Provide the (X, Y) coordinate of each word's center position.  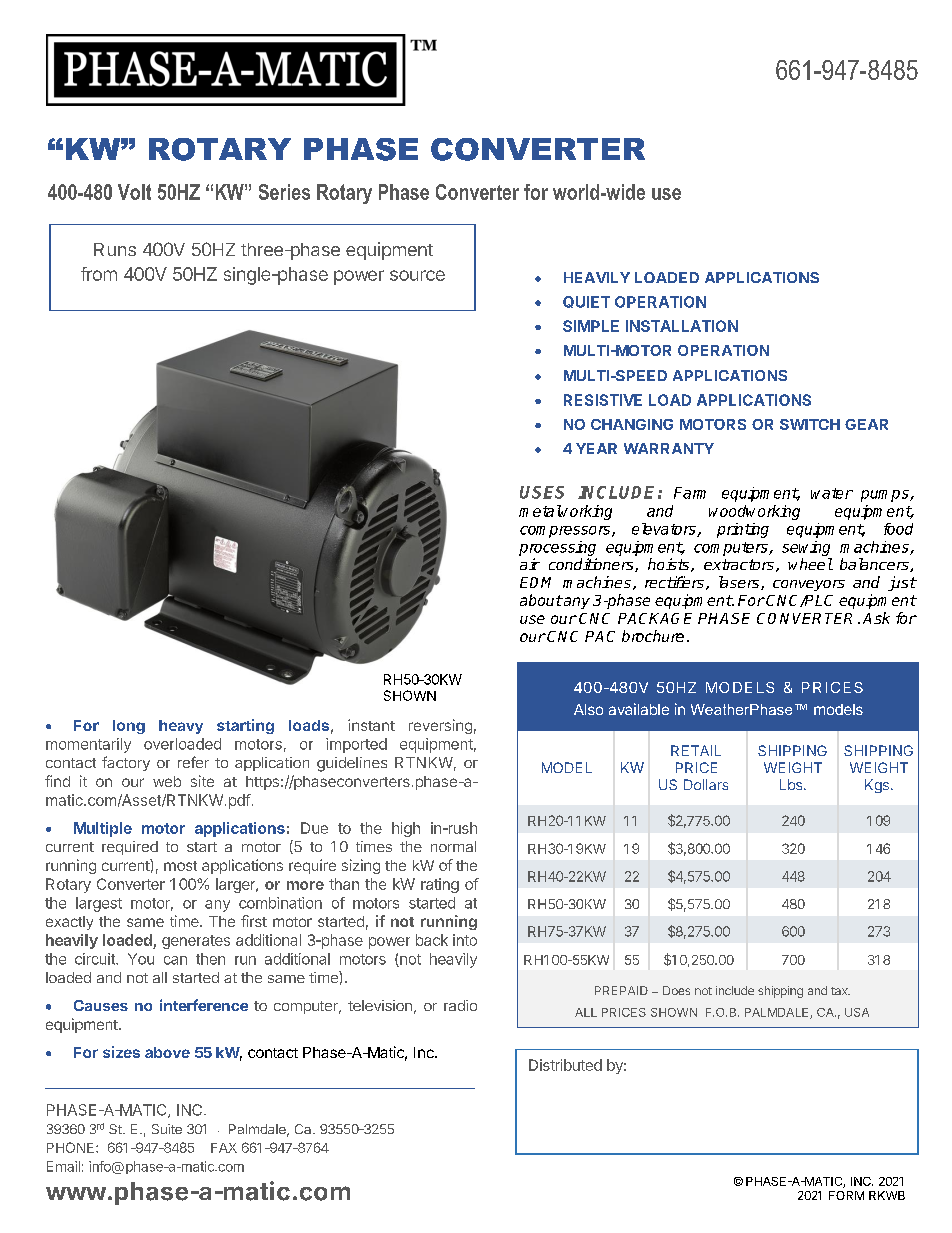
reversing (440, 726)
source (417, 275)
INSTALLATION (682, 326)
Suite (167, 1129)
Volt (134, 192)
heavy (181, 727)
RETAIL (696, 750)
